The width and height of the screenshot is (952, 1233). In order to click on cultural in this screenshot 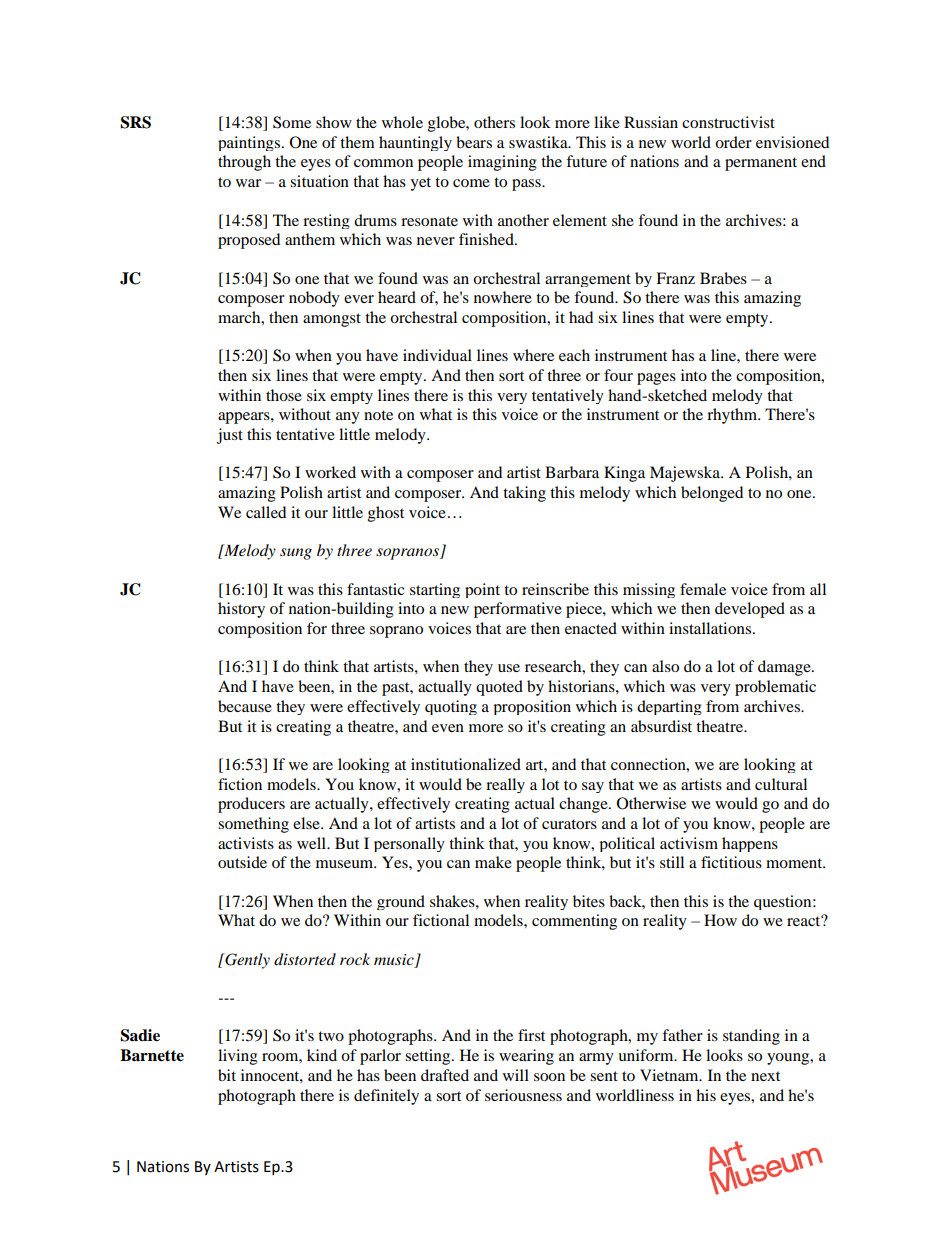, I will do `click(781, 784)`.
